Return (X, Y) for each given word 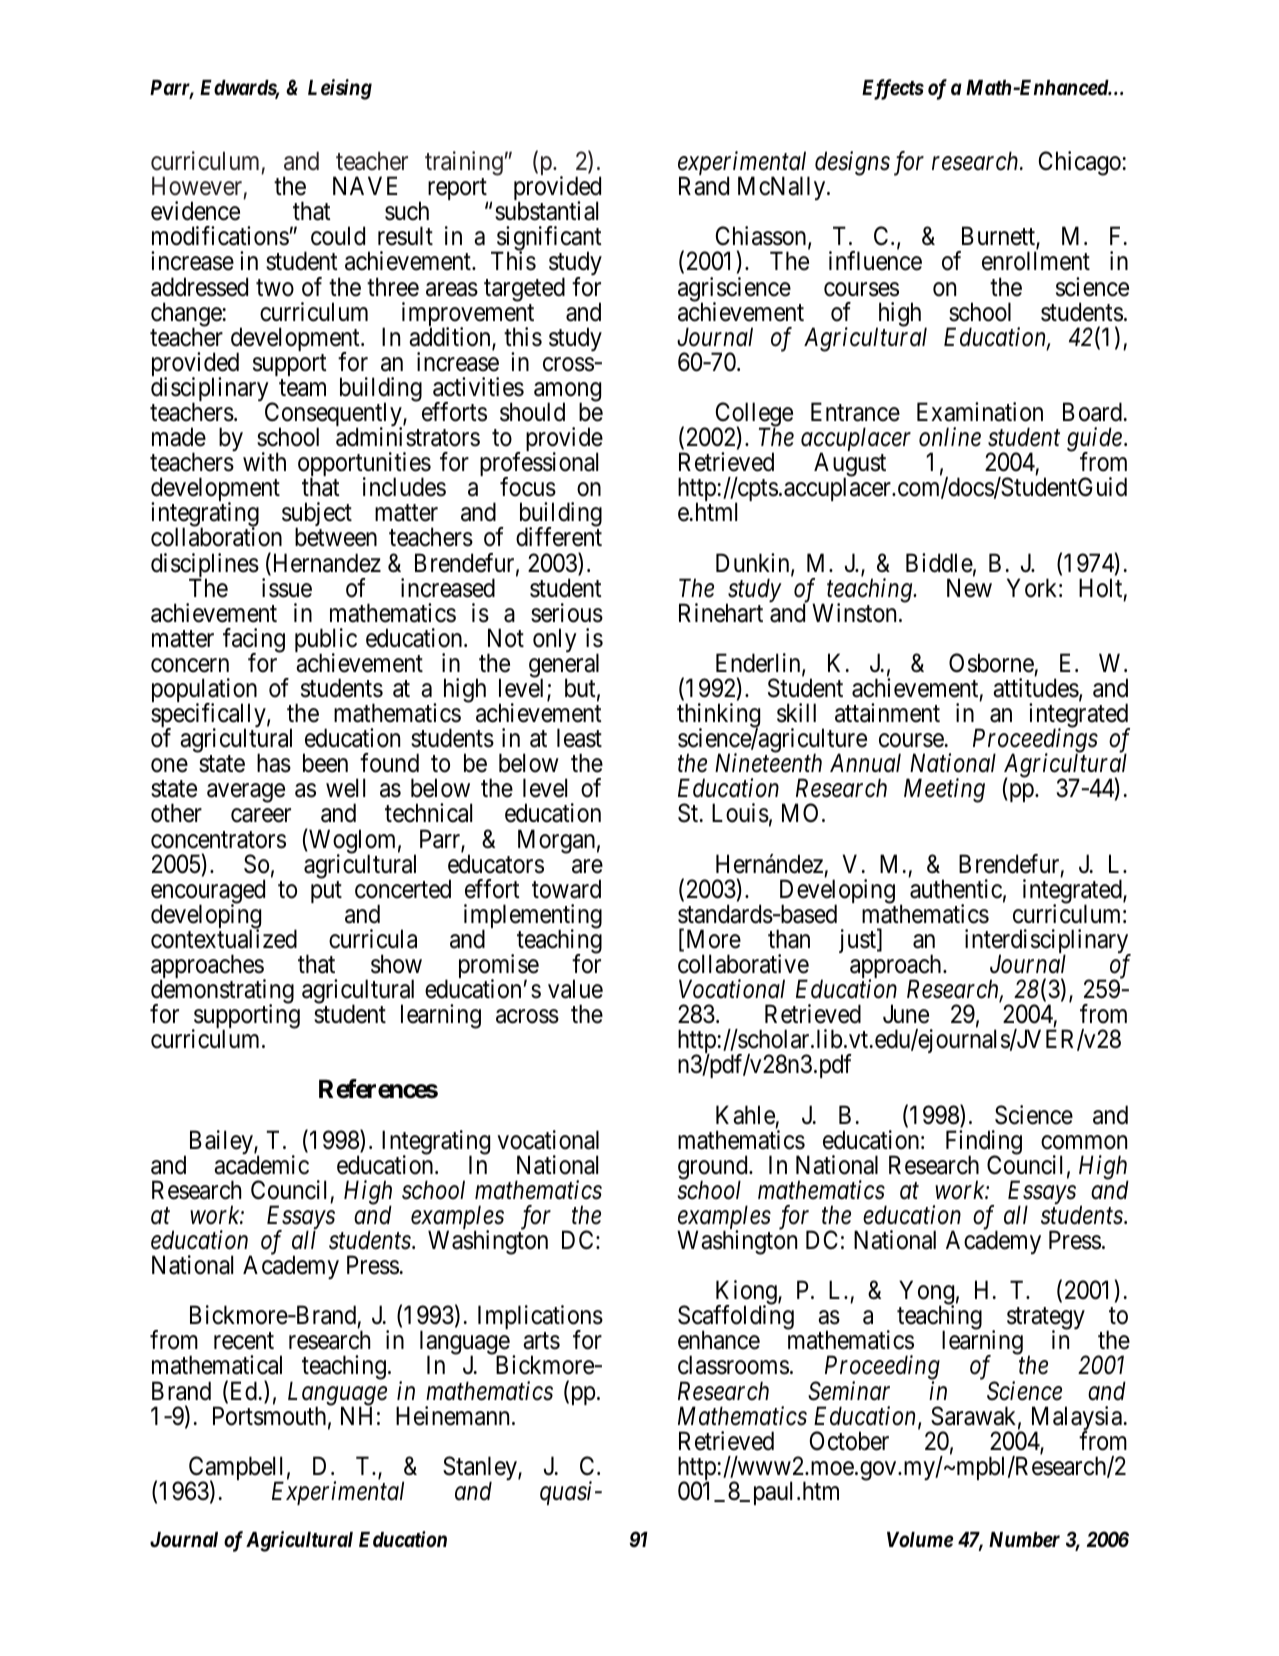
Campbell (236, 1469)
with (264, 461)
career (261, 816)
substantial (546, 211)
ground (714, 1168)
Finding (984, 1143)
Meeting (944, 791)
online (950, 437)
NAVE (365, 185)
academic (261, 1165)
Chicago (1080, 163)
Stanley (481, 1469)
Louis (740, 813)
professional (539, 466)
